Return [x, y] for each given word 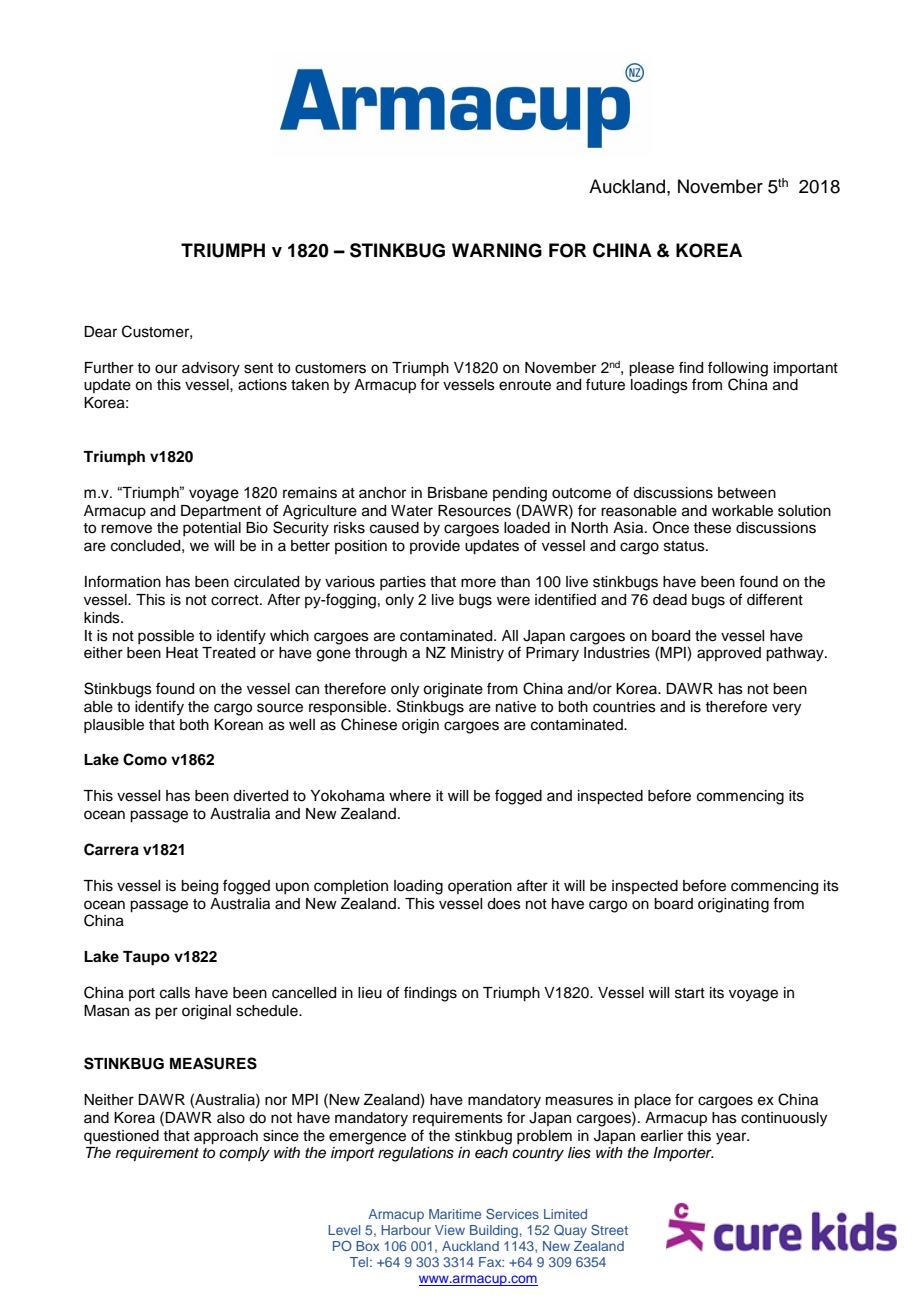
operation [480, 887]
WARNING [497, 250]
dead [670, 600]
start [690, 993]
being [199, 887]
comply [244, 1154]
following [738, 369]
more [478, 583]
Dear [100, 332]
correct [236, 600]
